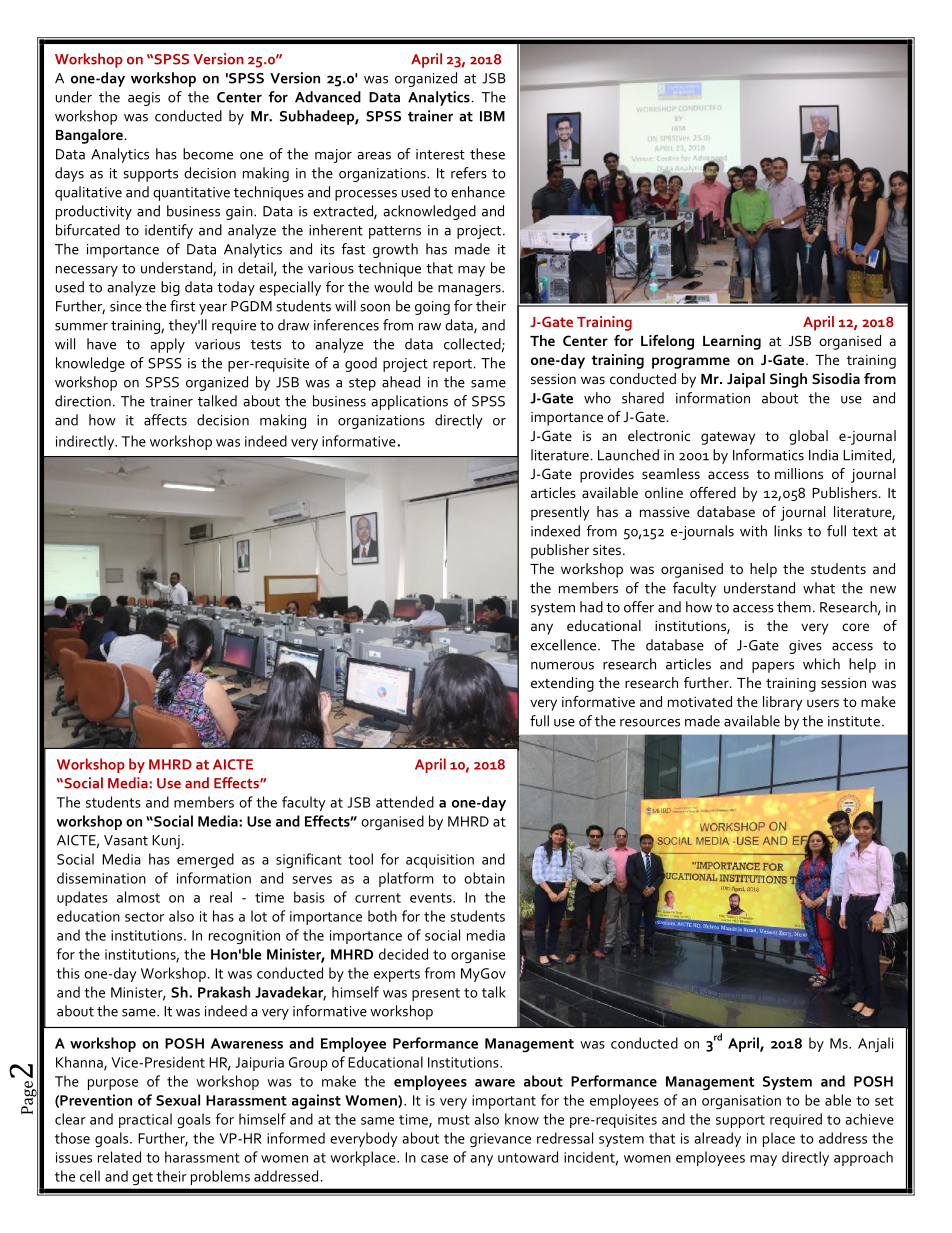 The image size is (952, 1233). What do you see at coordinates (452, 365) in the screenshot?
I see `report` at bounding box center [452, 365].
